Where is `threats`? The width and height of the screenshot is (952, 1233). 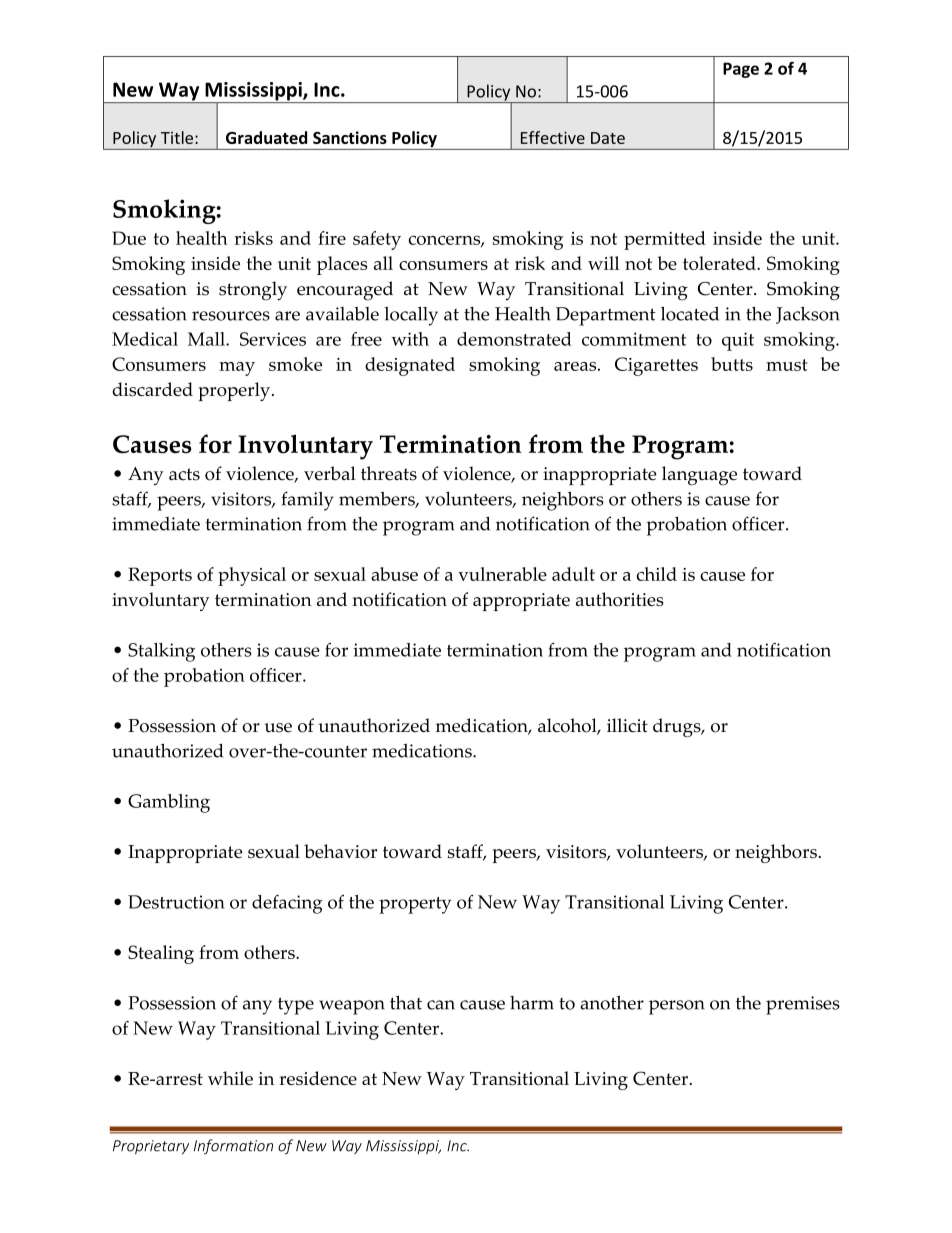
threats is located at coordinates (389, 473).
